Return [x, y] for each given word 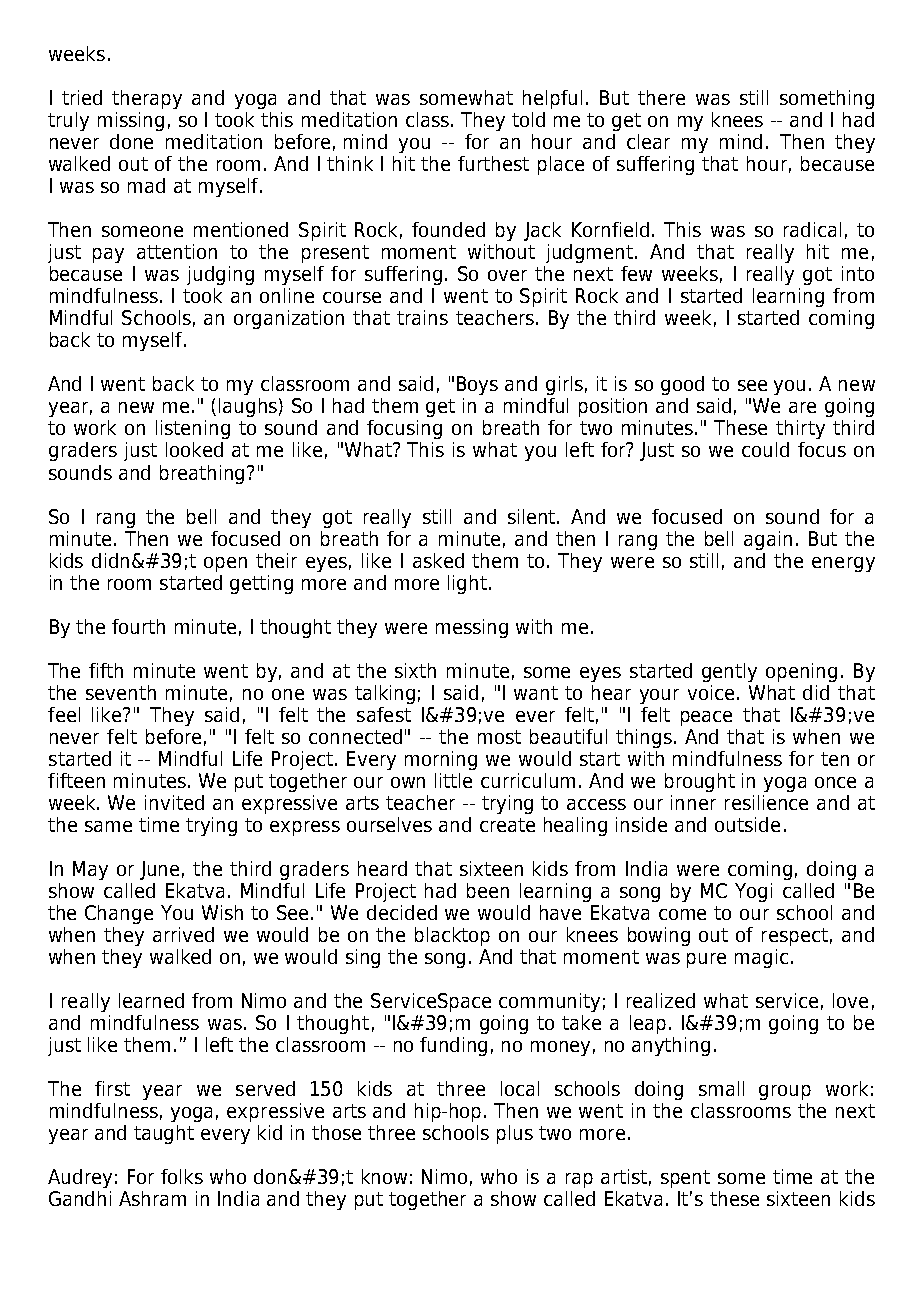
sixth [415, 670]
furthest [493, 163]
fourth [138, 626]
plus [515, 1134]
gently [729, 672]
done [131, 141]
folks [182, 1176]
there [661, 97]
